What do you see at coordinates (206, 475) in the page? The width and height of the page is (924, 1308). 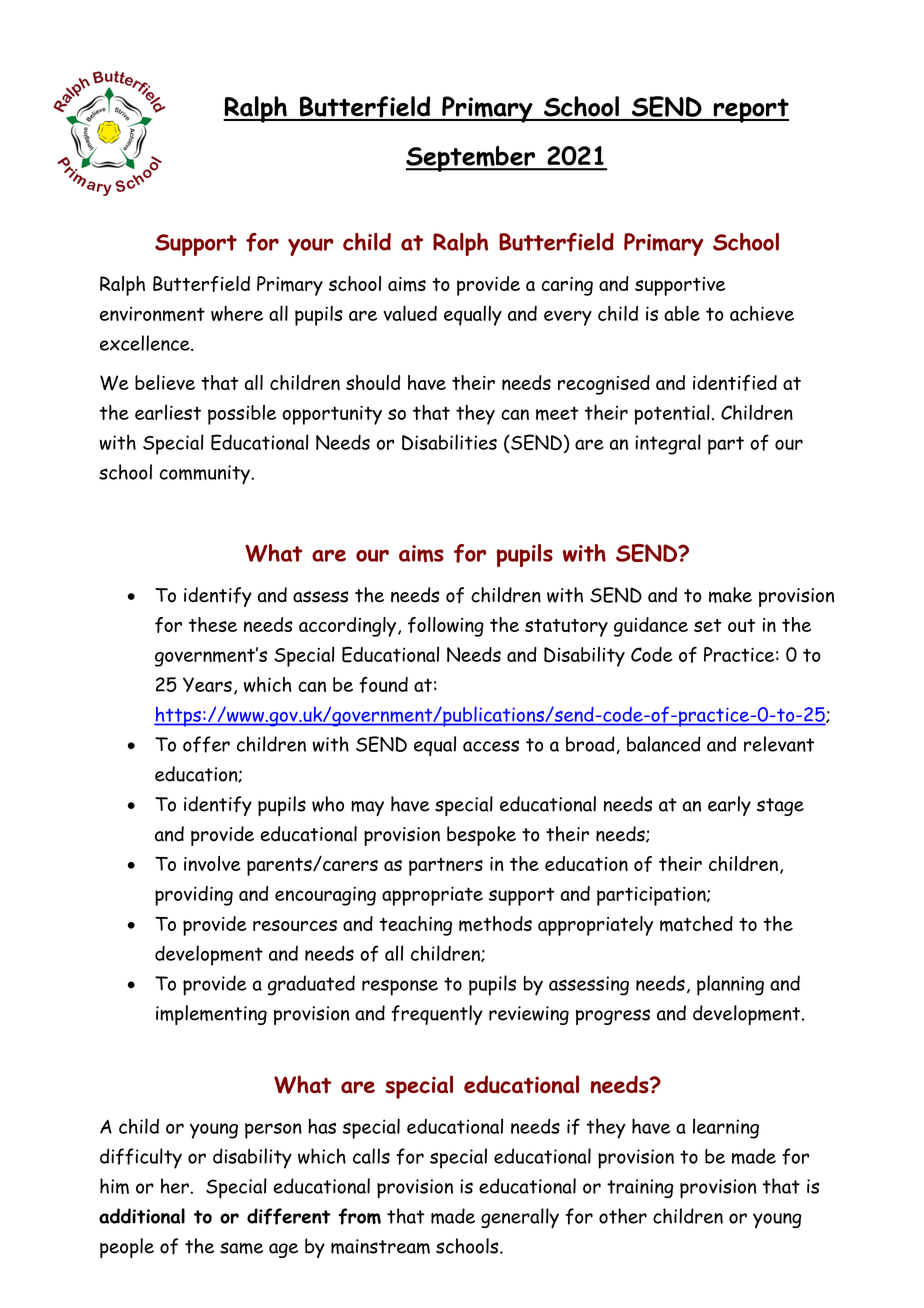 I see `community` at bounding box center [206, 475].
